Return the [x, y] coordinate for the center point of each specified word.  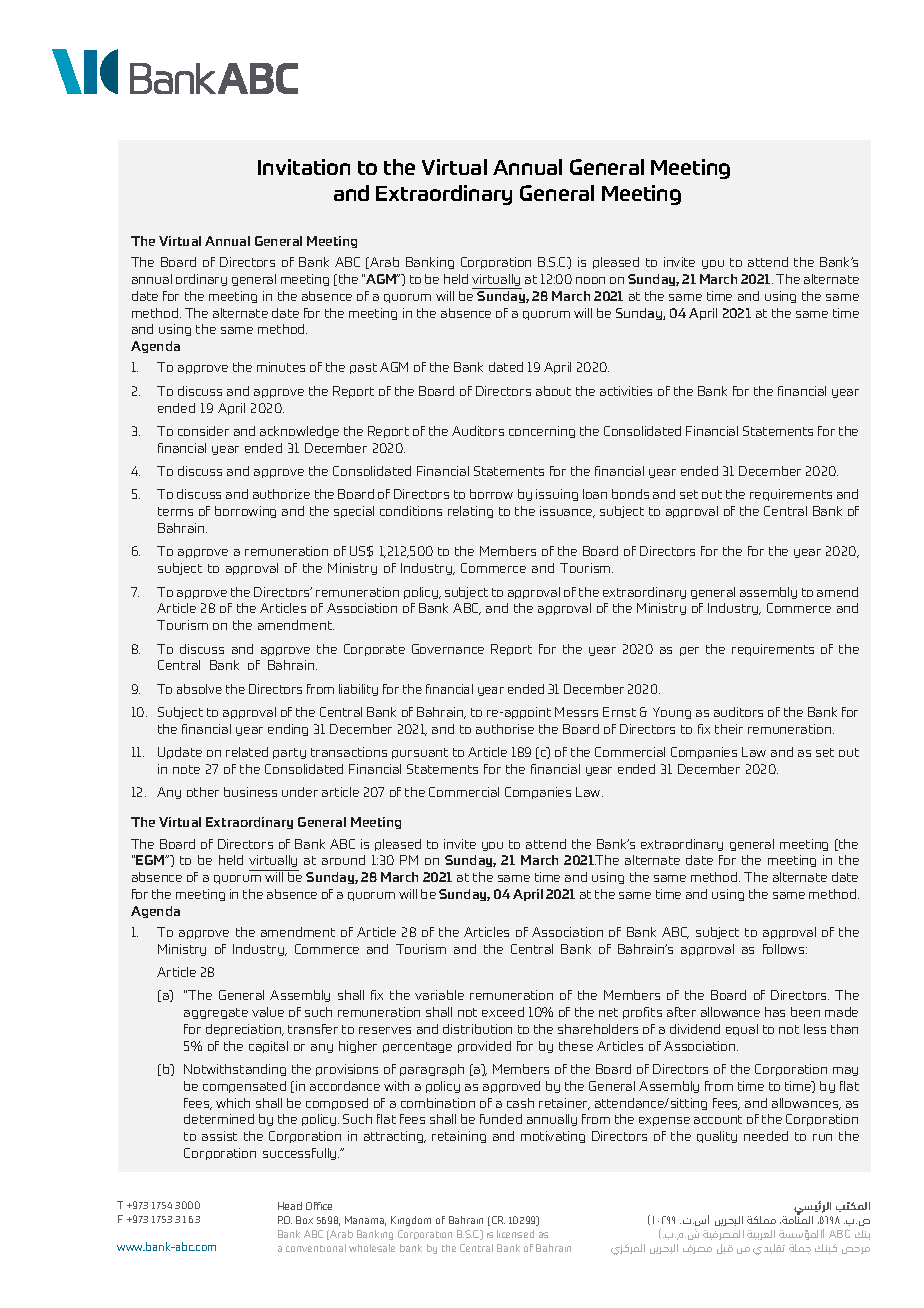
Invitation [304, 167]
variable [439, 995]
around [343, 860]
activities [626, 391]
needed [766, 1136]
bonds [630, 494]
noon [590, 280]
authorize [281, 494]
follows [785, 949]
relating [470, 512]
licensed [515, 1234]
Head [290, 1206]
